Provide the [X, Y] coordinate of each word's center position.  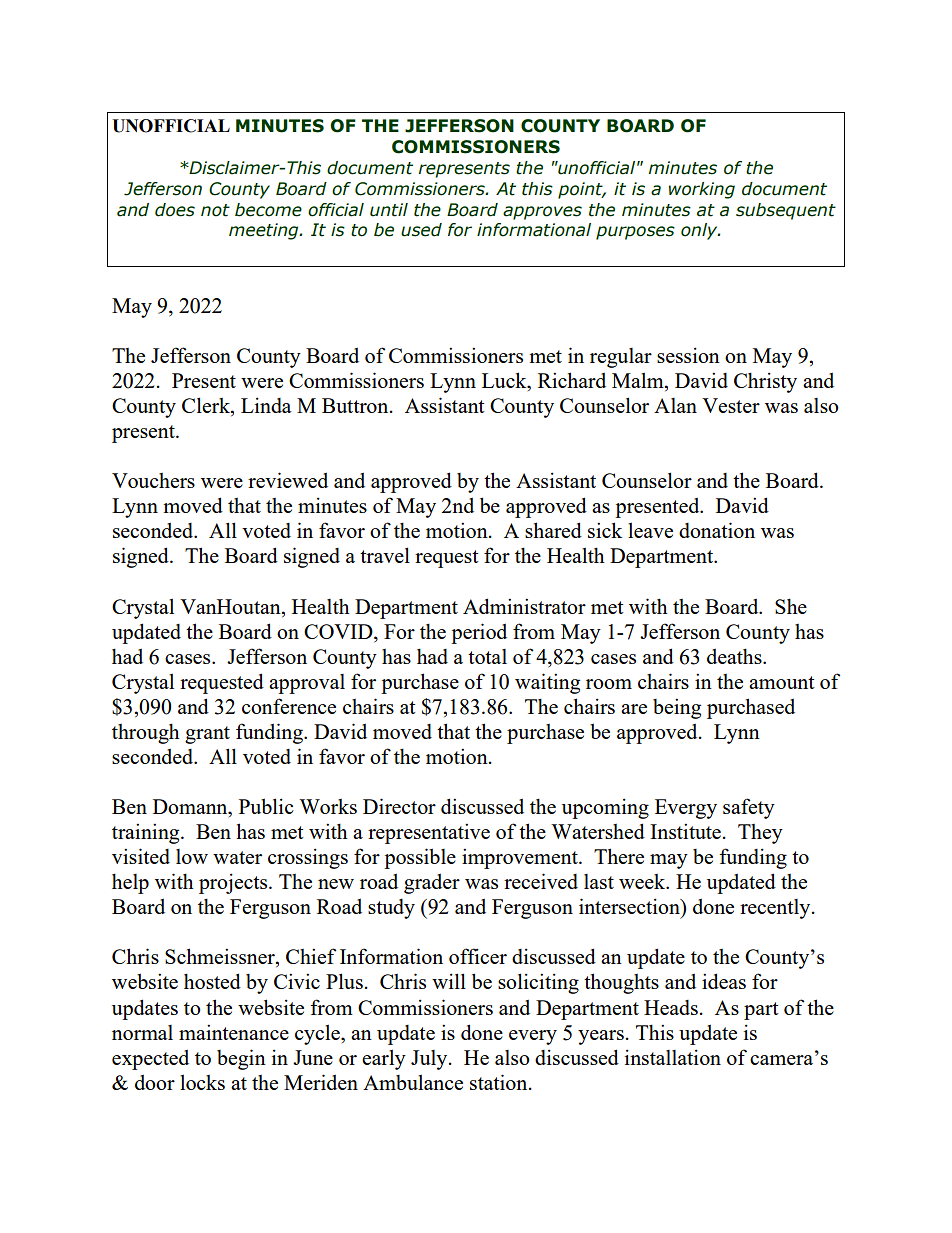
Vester [731, 405]
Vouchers [153, 480]
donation [717, 530]
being [677, 708]
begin [241, 1059]
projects [234, 883]
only [700, 231]
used [421, 230]
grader [432, 884]
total [487, 656]
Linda [266, 405]
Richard [572, 380]
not [215, 210]
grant [207, 735]
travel [385, 555]
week [643, 881]
